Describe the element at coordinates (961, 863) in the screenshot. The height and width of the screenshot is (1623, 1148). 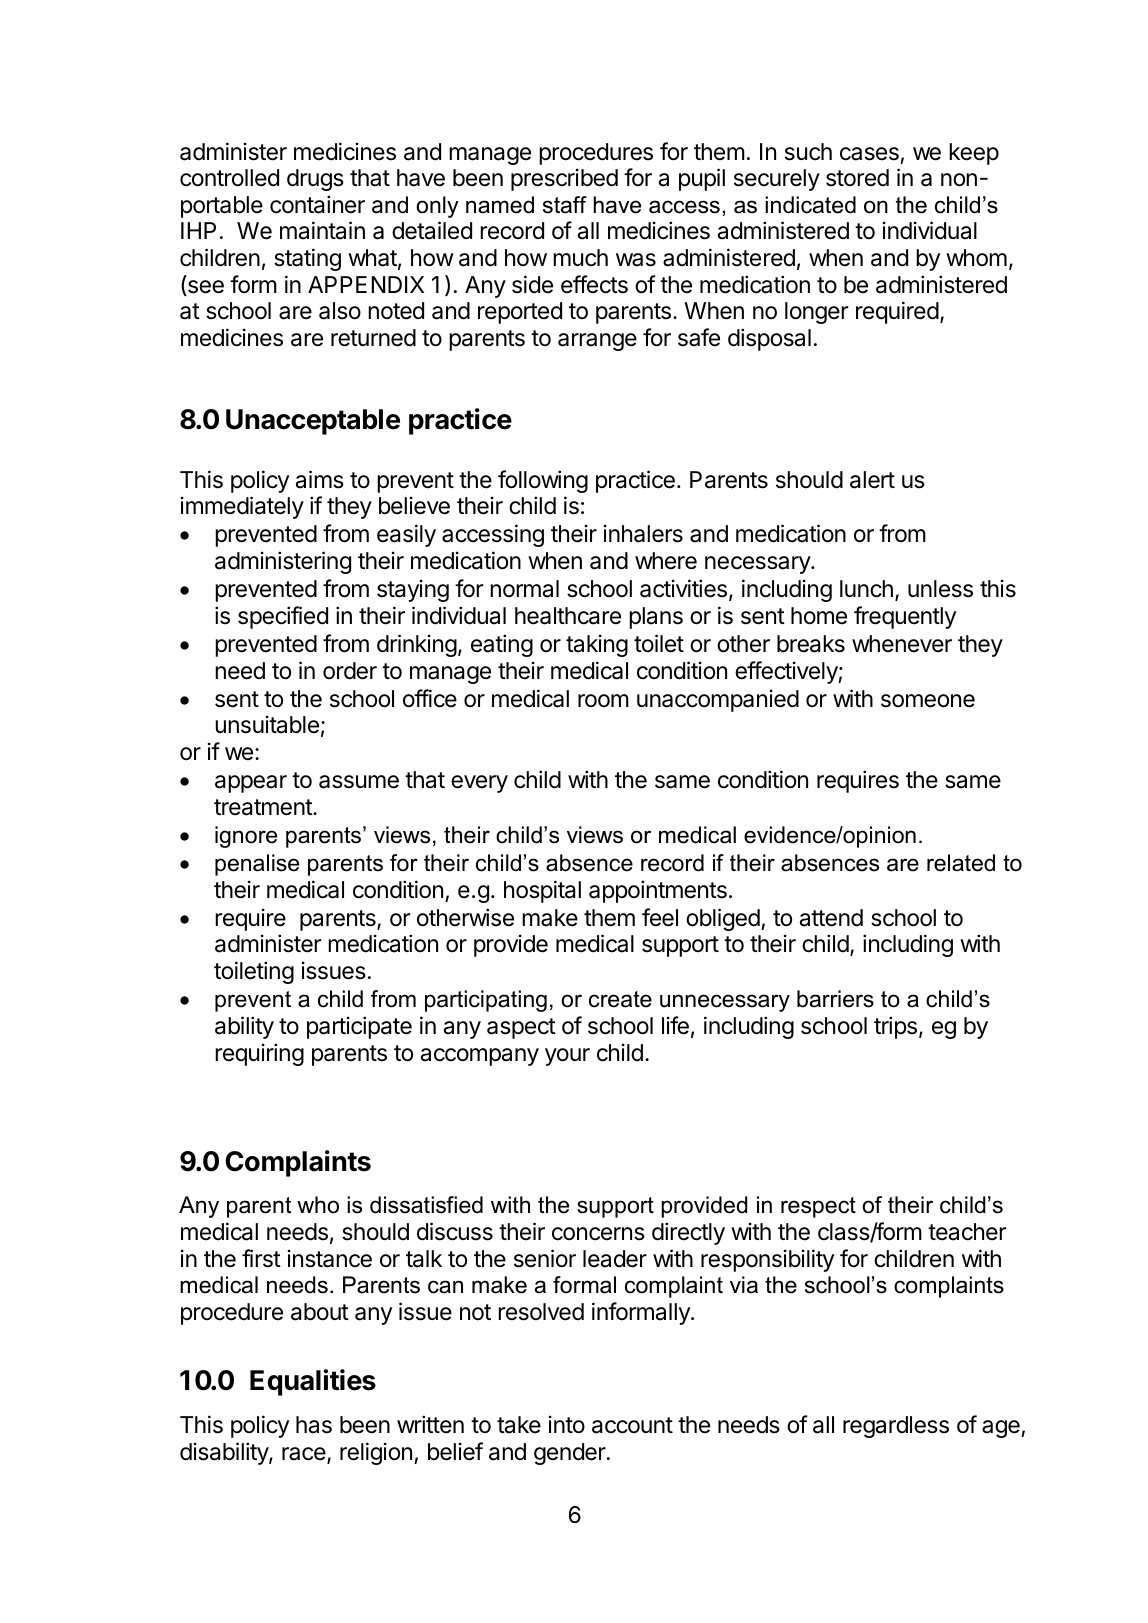
I see `related` at that location.
